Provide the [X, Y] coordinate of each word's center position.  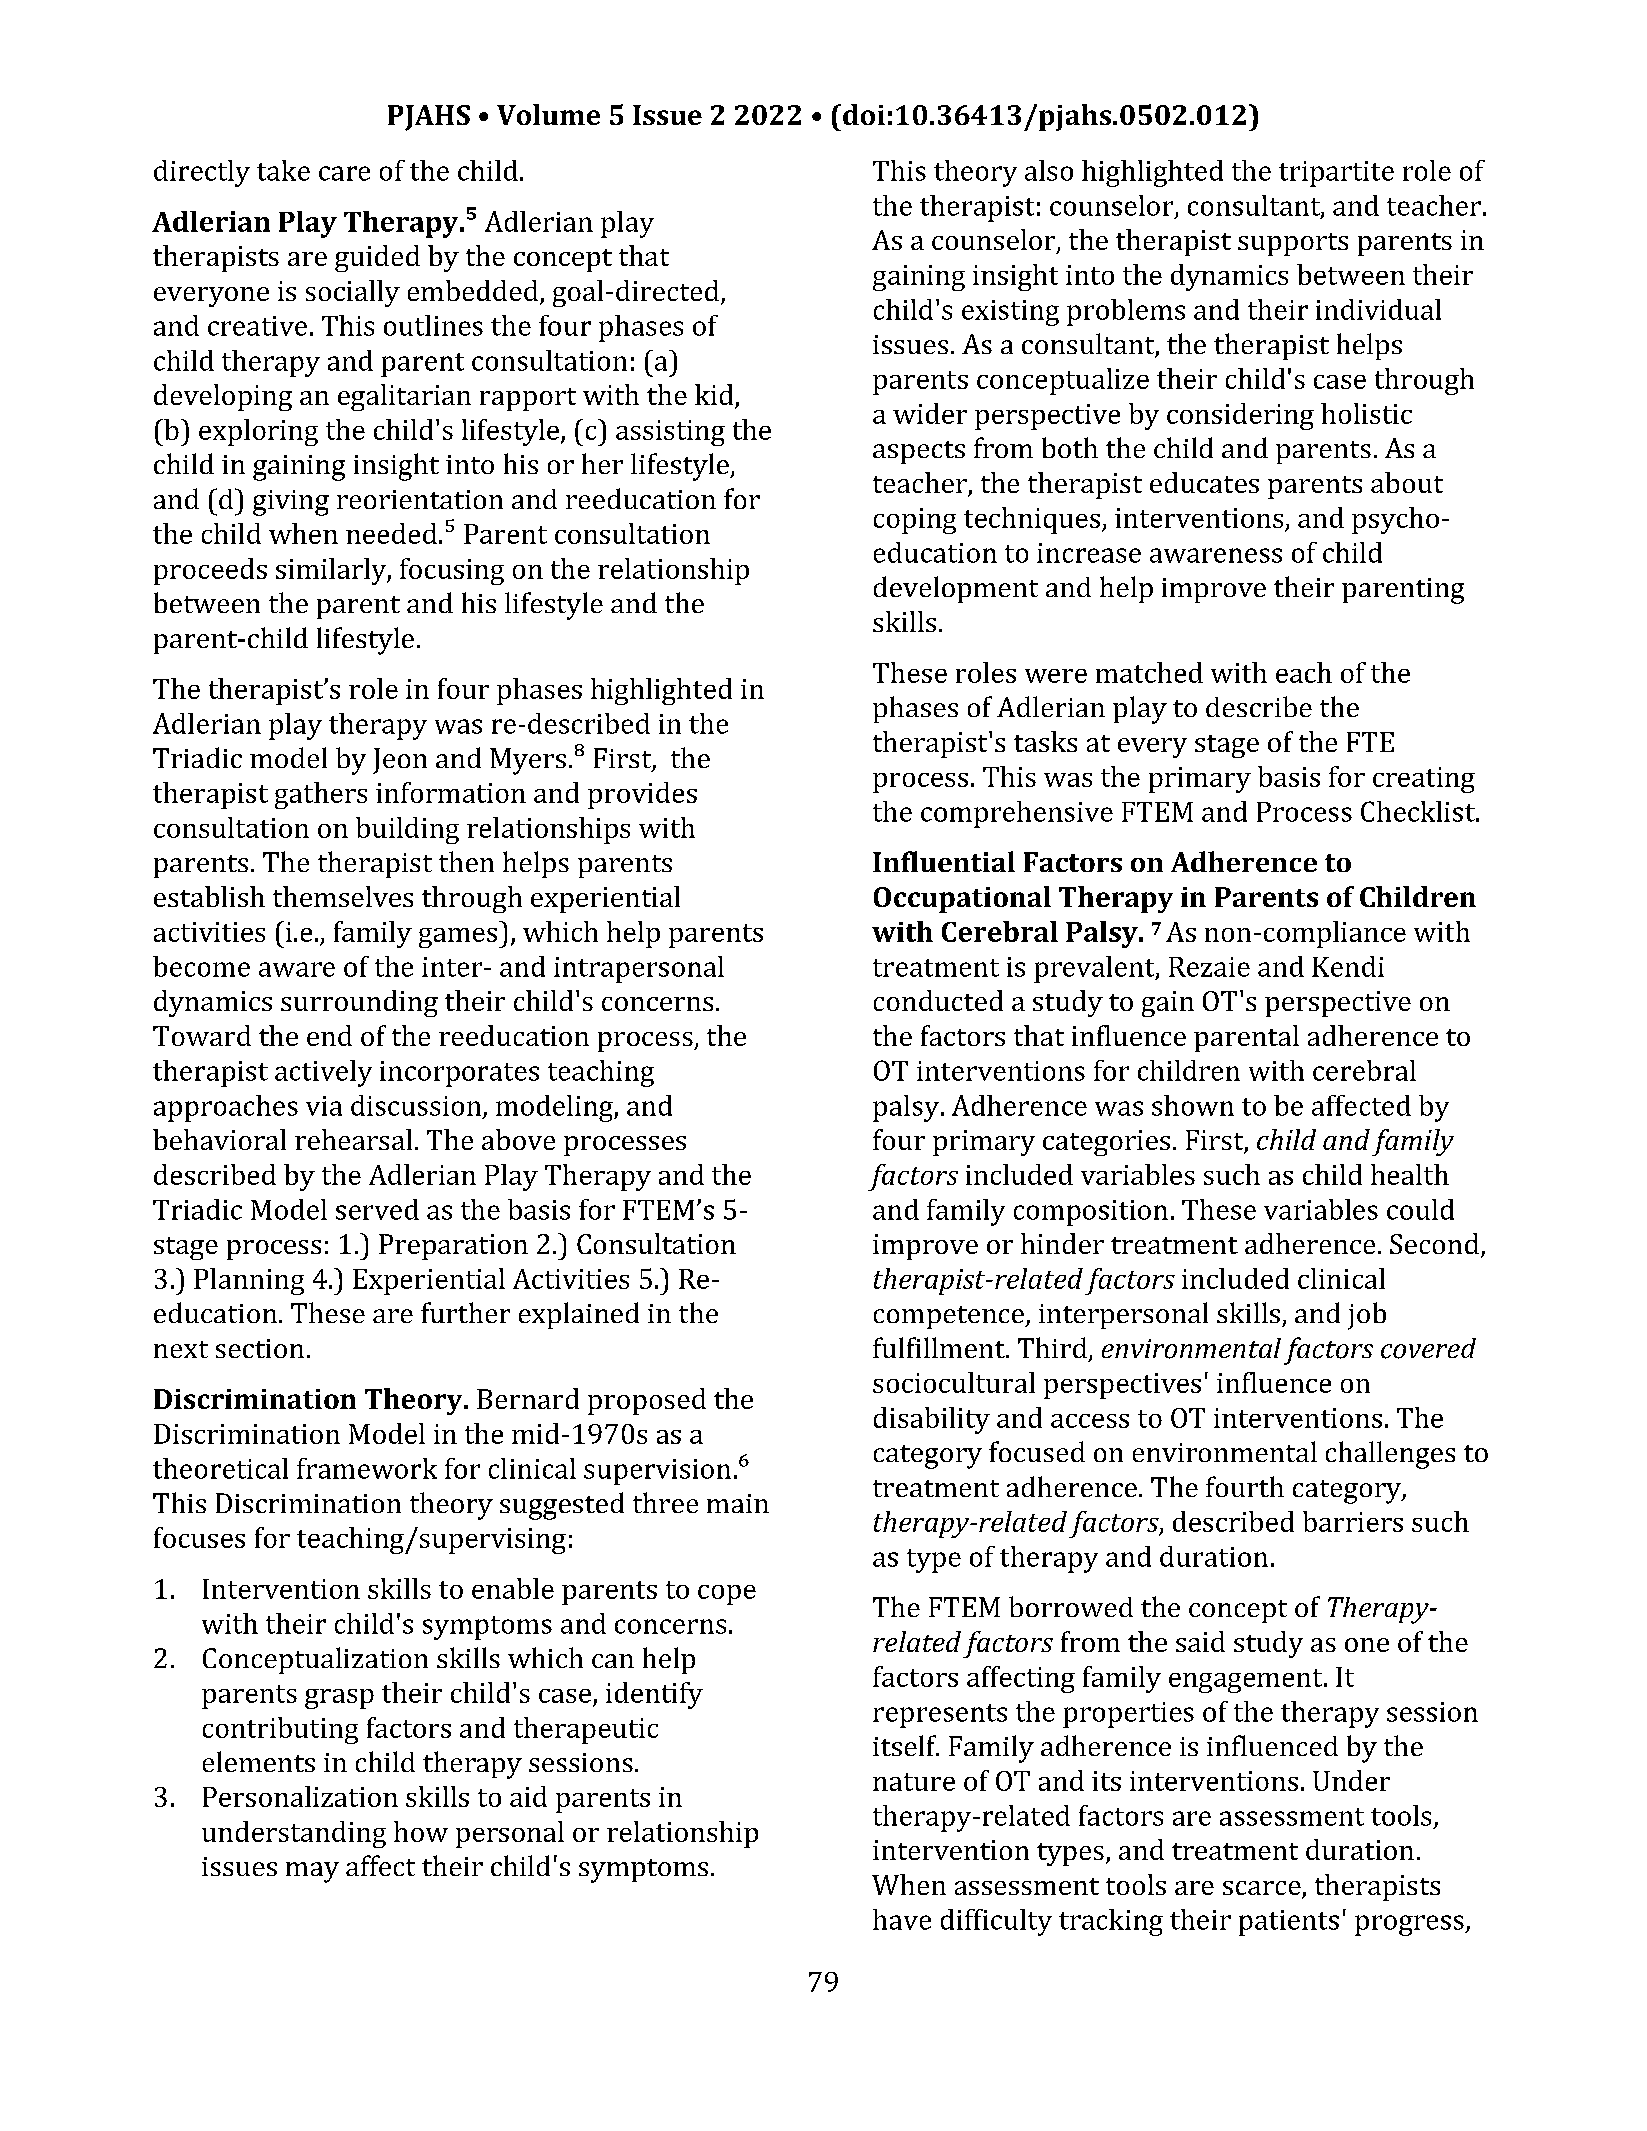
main [738, 1503]
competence [950, 1317]
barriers [1353, 1521]
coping [915, 521]
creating [1424, 780]
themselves [343, 896]
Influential [944, 861]
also [1049, 170]
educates [1204, 482]
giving [291, 503]
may [312, 1872]
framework [367, 1468]
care [344, 173]
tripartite [1336, 174]
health [1410, 1174]
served [377, 1209]
